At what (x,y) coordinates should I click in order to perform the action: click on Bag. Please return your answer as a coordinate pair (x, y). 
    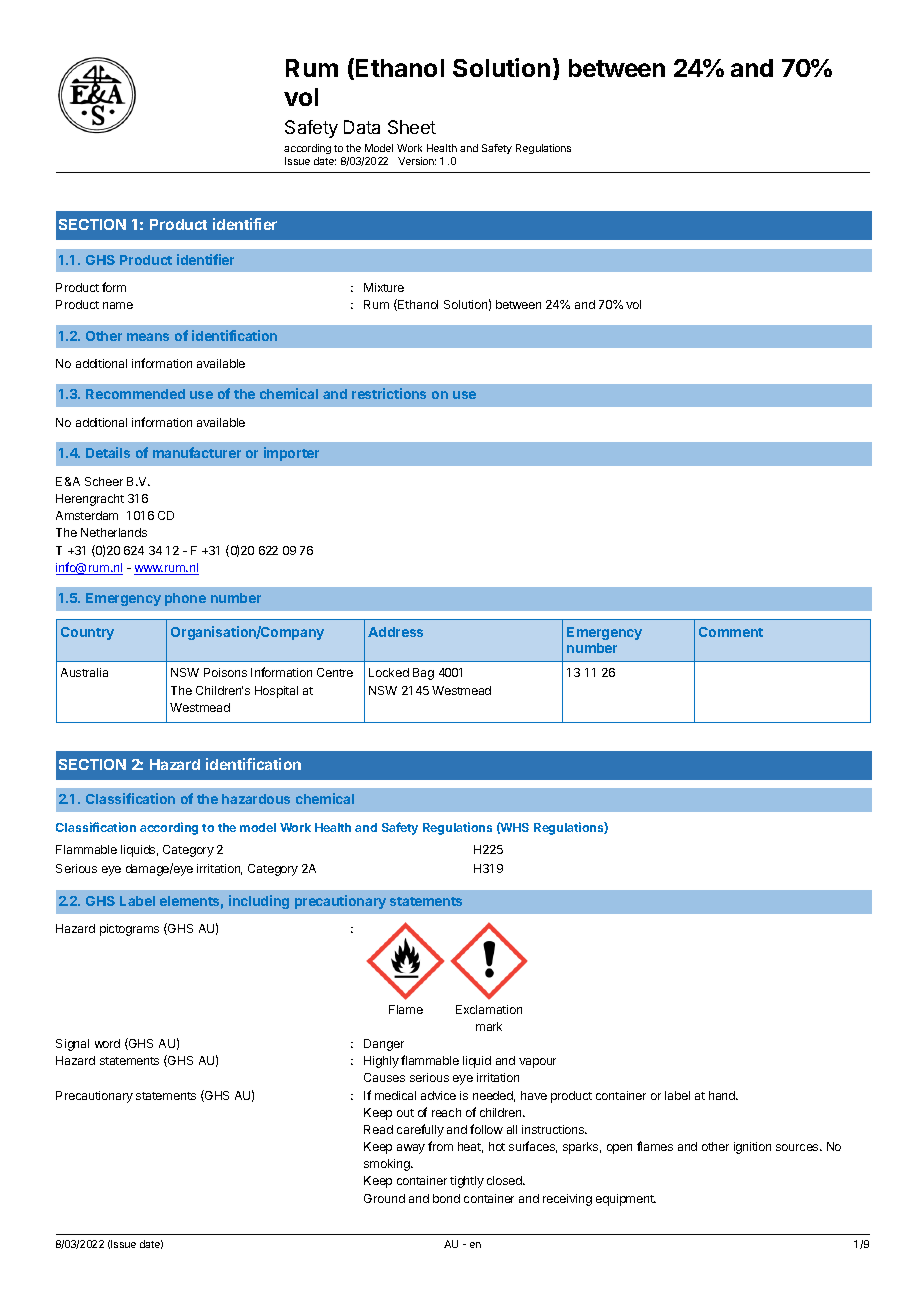
    Looking at the image, I should click on (423, 674).
